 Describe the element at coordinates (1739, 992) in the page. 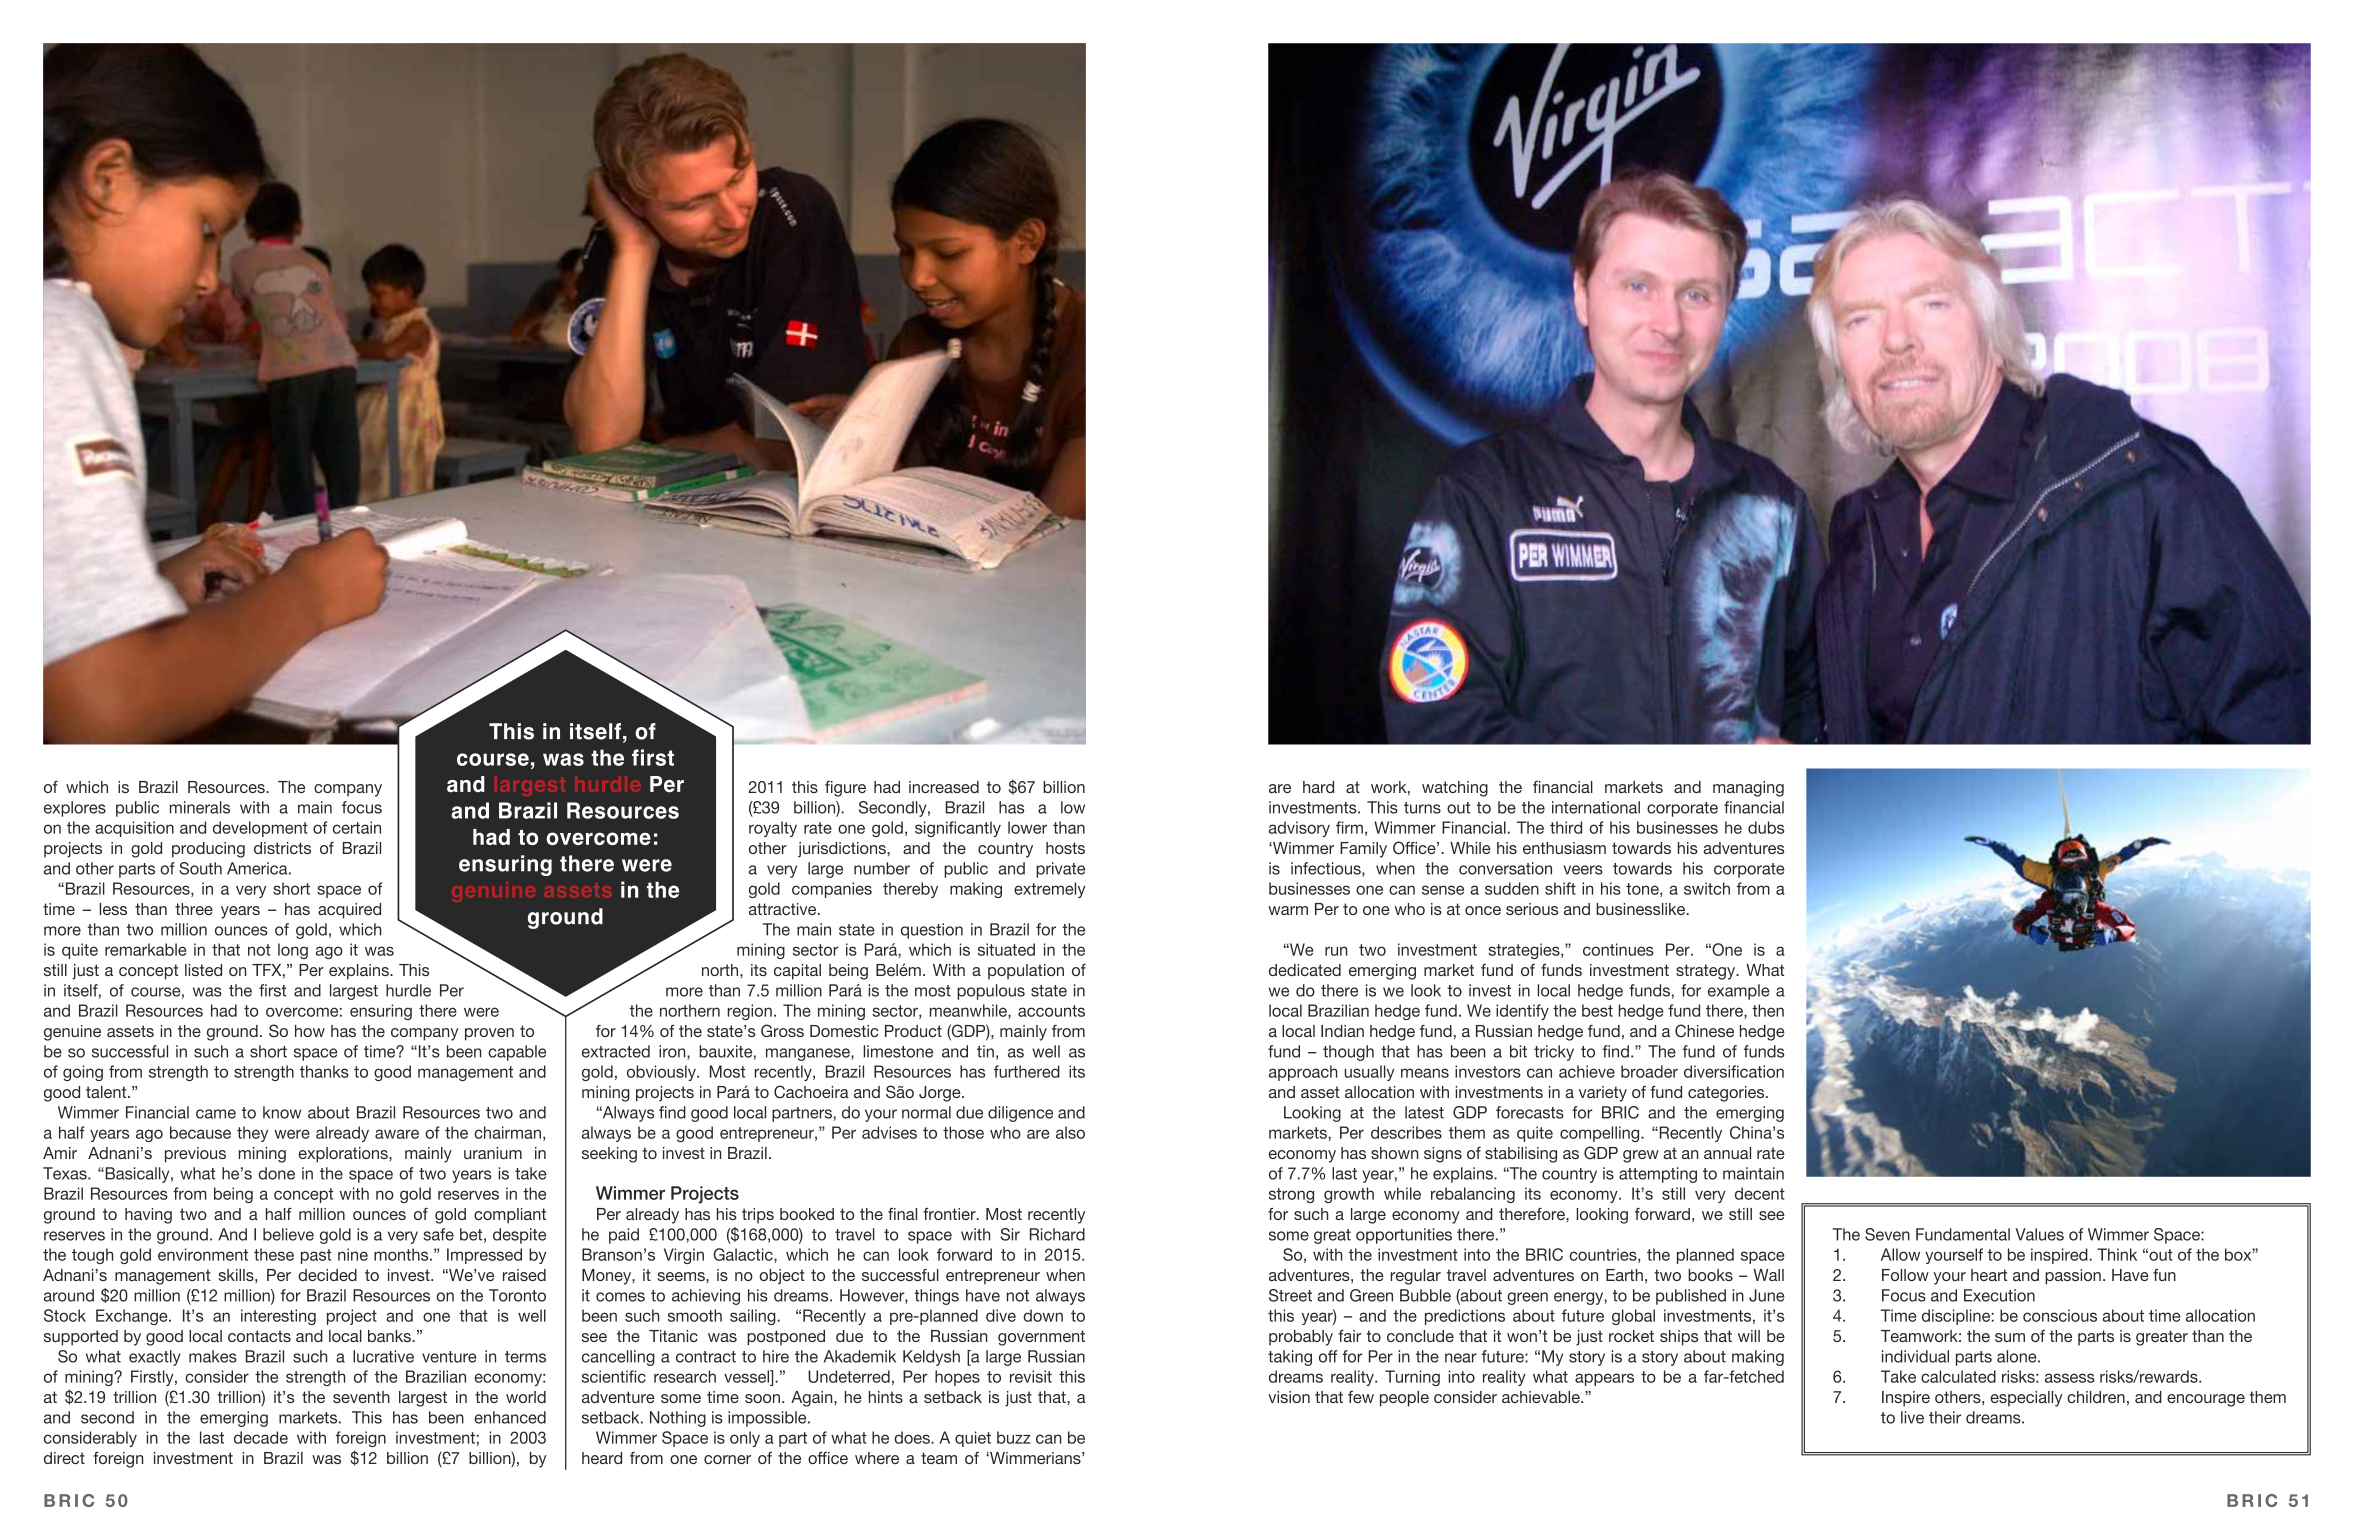

I see `example` at that location.
